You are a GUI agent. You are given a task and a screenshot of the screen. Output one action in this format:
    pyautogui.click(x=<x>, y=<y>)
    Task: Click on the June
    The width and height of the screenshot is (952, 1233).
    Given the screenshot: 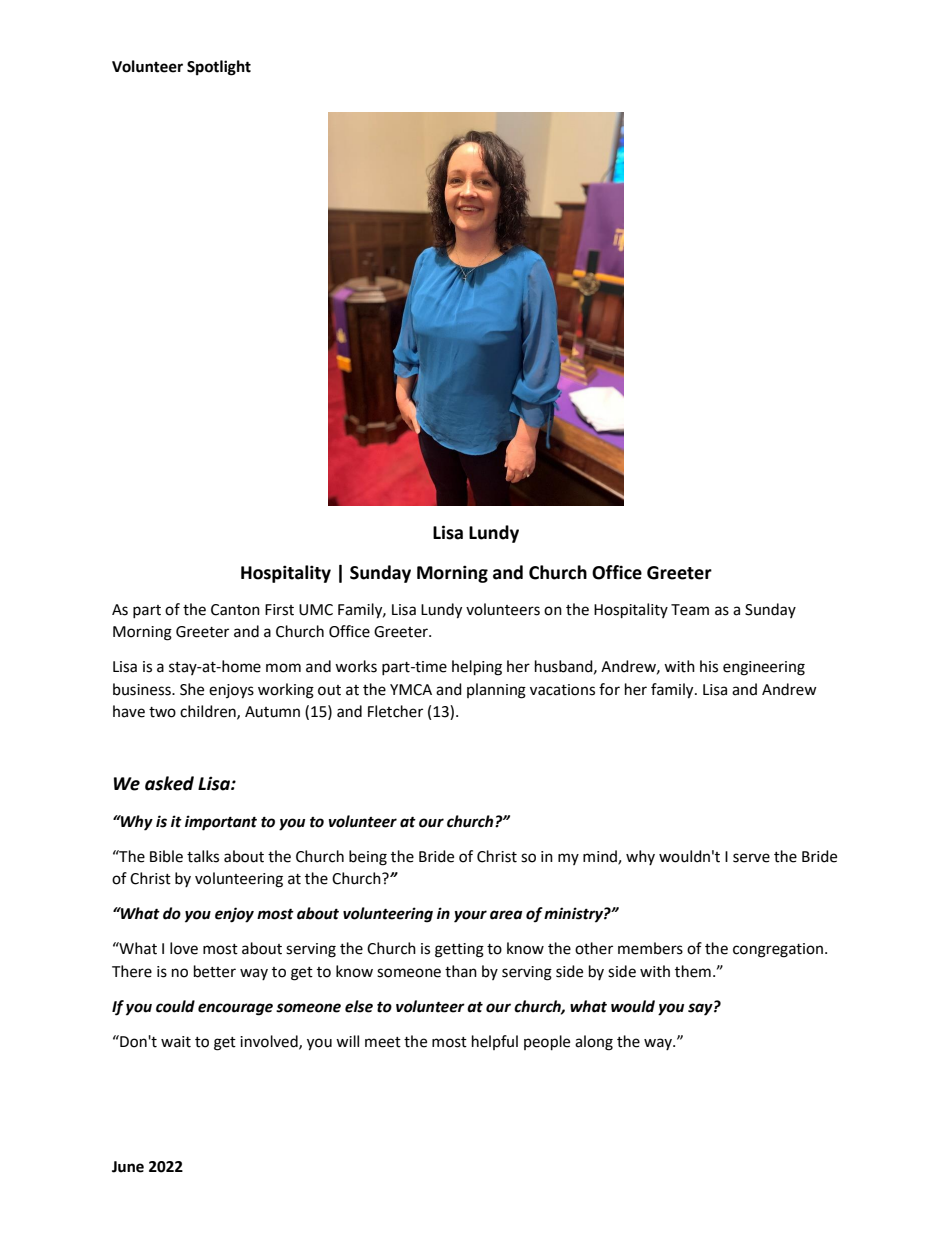 What is the action you would take?
    pyautogui.click(x=128, y=1167)
